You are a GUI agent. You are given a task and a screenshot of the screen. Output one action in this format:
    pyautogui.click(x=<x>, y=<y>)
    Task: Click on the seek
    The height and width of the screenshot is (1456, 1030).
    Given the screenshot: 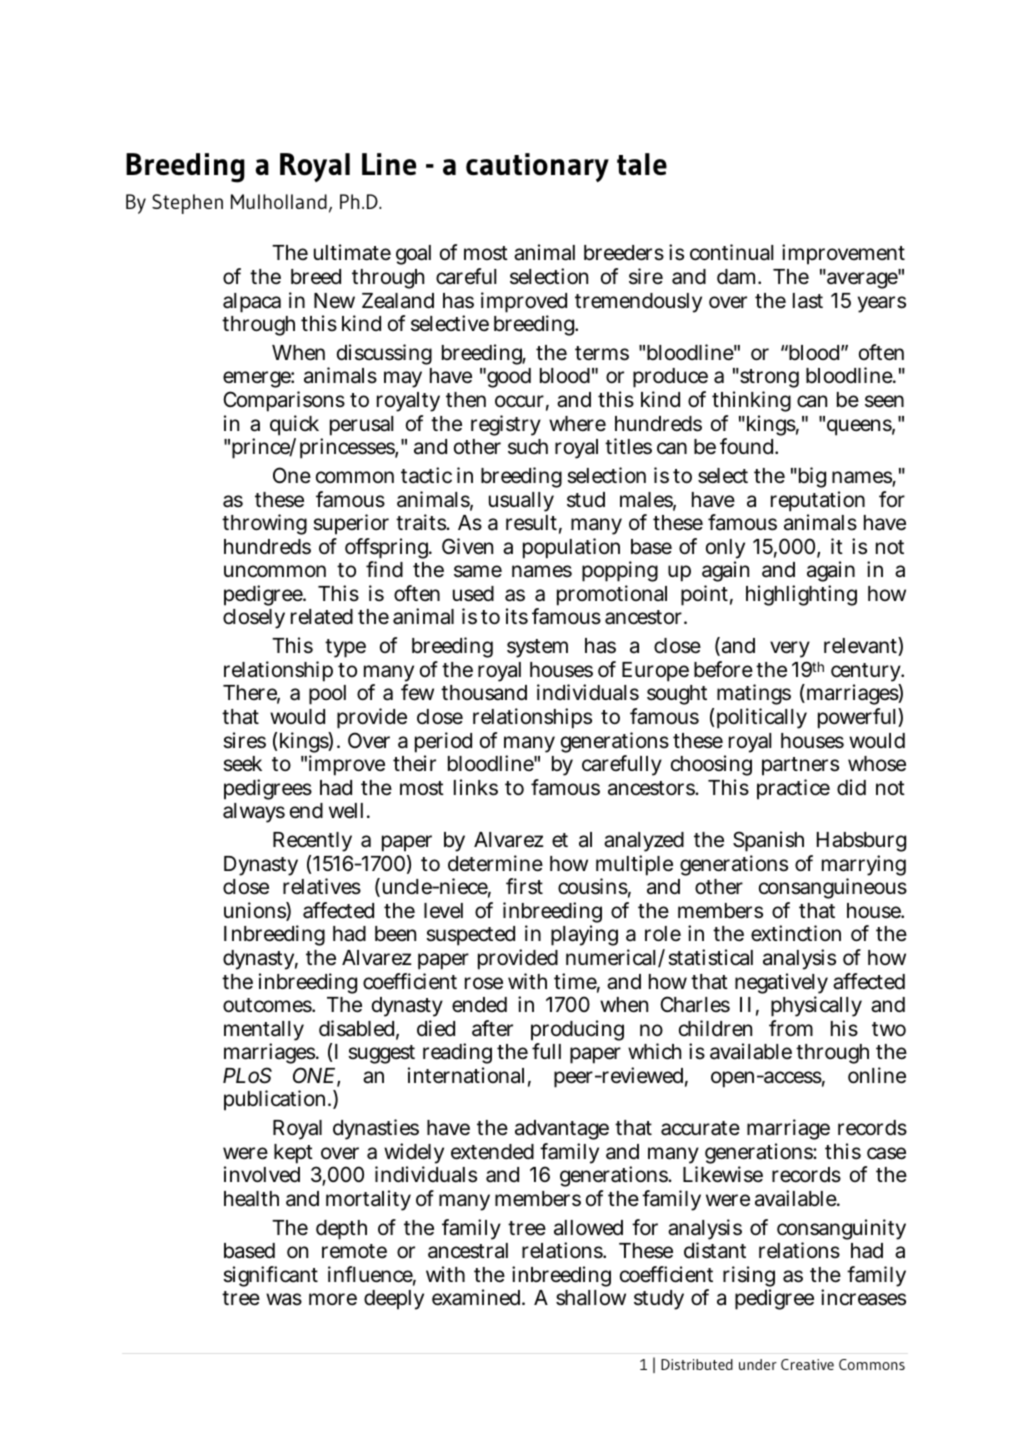 What is the action you would take?
    pyautogui.click(x=242, y=764)
